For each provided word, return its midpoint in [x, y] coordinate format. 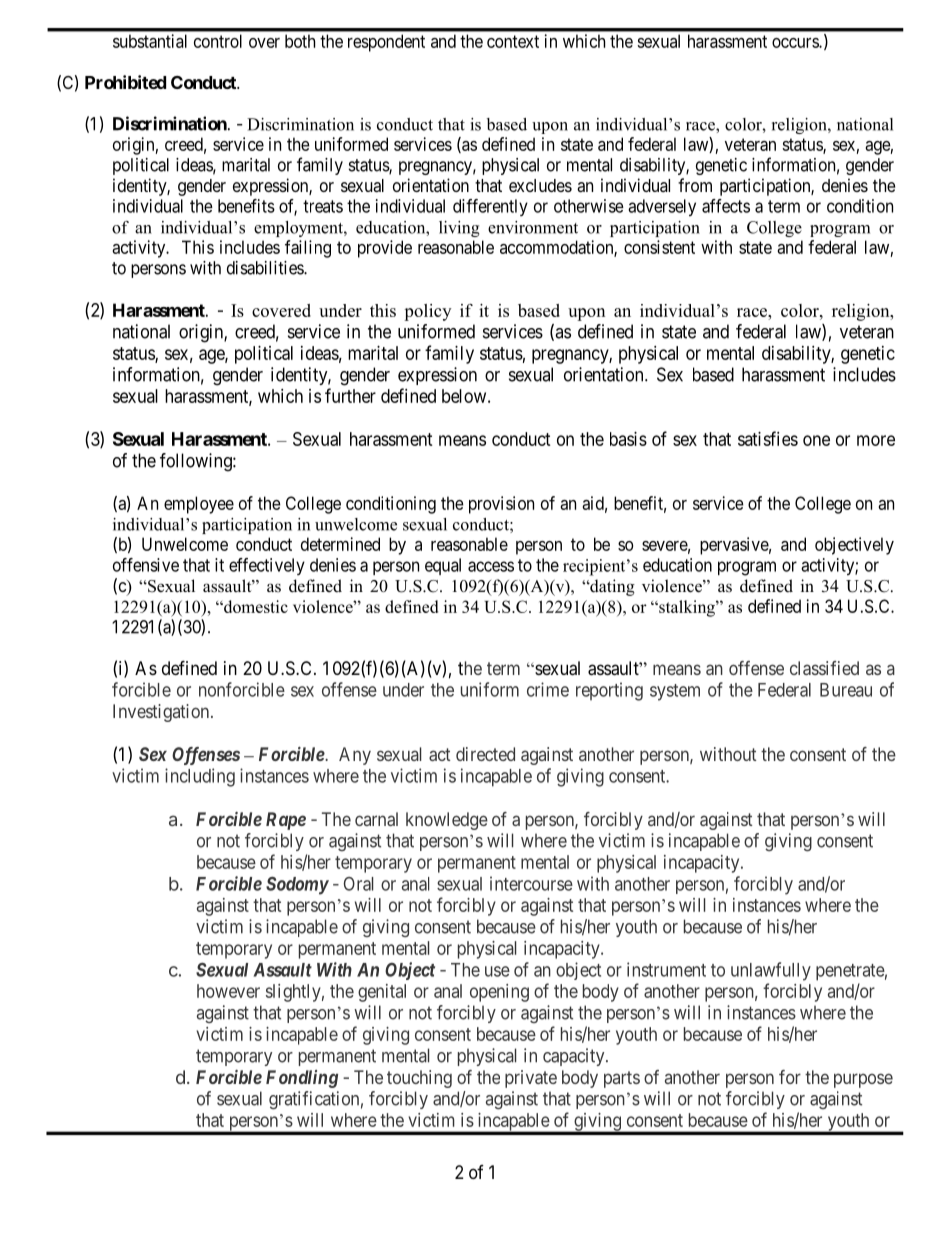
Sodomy [297, 886]
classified [824, 668]
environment [533, 227]
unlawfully [771, 971]
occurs [796, 43]
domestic [255, 606]
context [513, 41]
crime [548, 689]
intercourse [531, 883]
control [218, 41]
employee [199, 505]
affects [726, 206]
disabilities [266, 268]
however [228, 991]
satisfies [768, 438]
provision [501, 505]
